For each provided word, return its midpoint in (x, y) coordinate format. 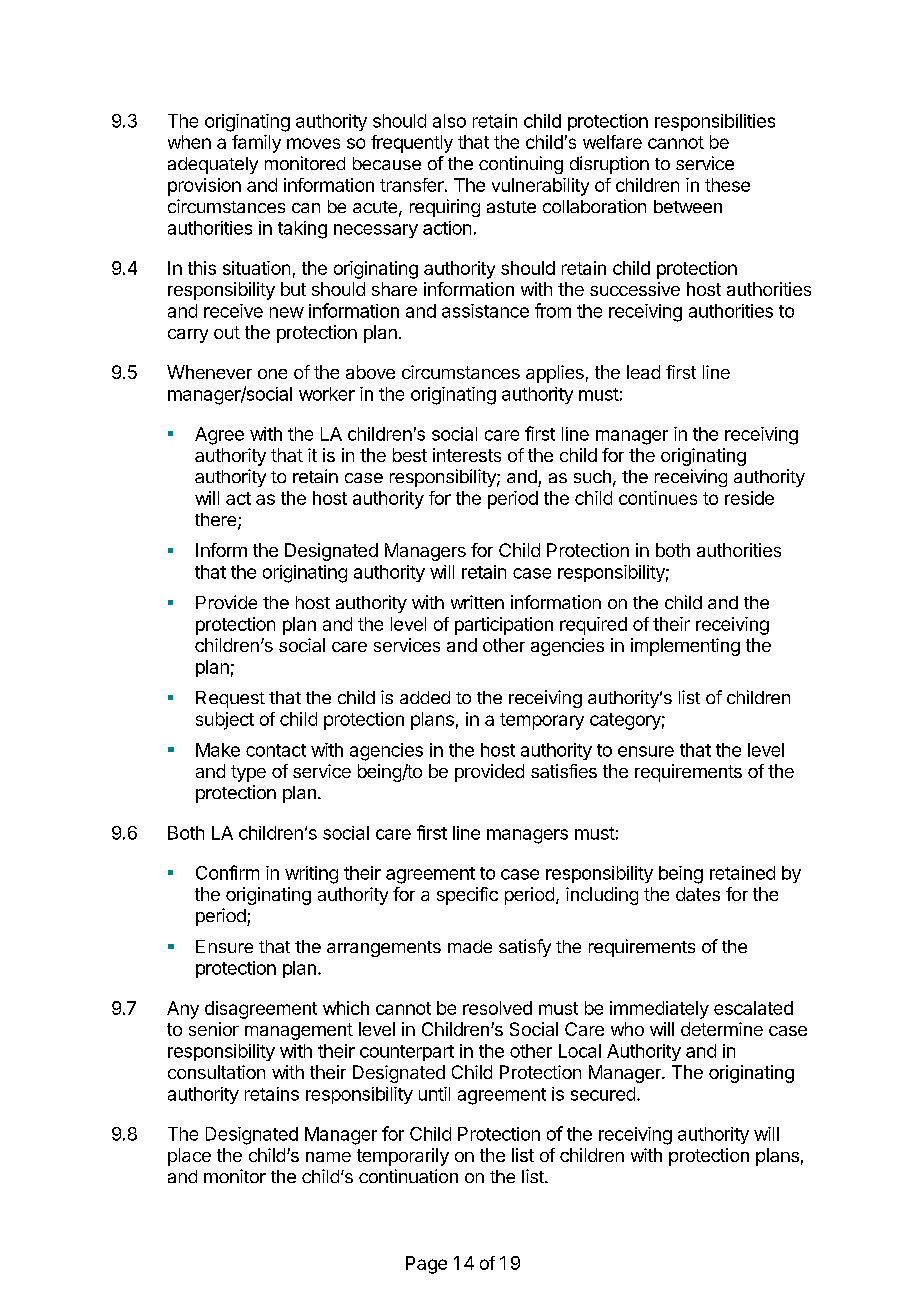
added (425, 697)
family (256, 144)
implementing (685, 647)
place (189, 1157)
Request (230, 699)
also (449, 121)
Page (426, 1265)
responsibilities (715, 122)
